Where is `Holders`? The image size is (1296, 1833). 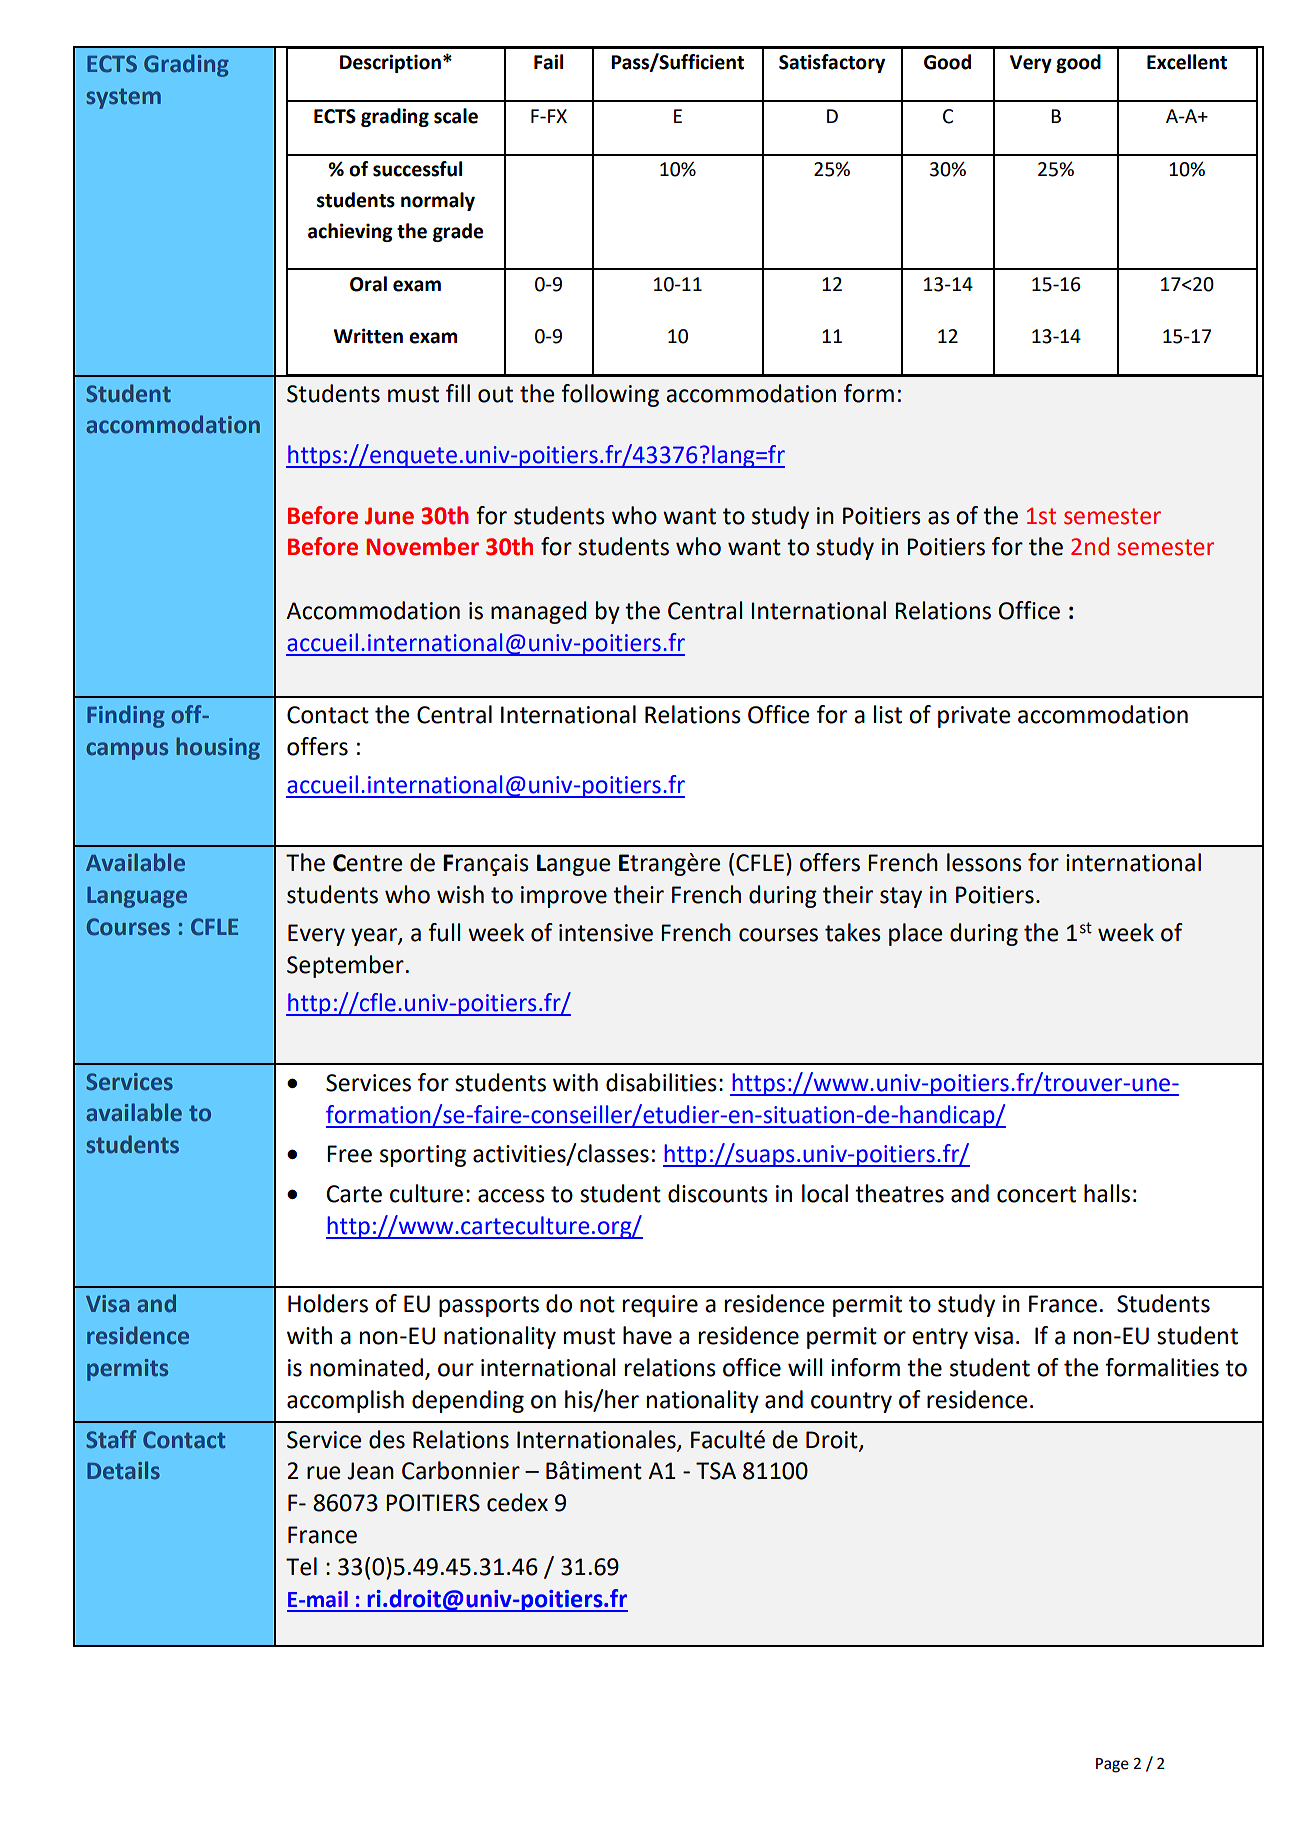 Holders is located at coordinates (328, 1303).
